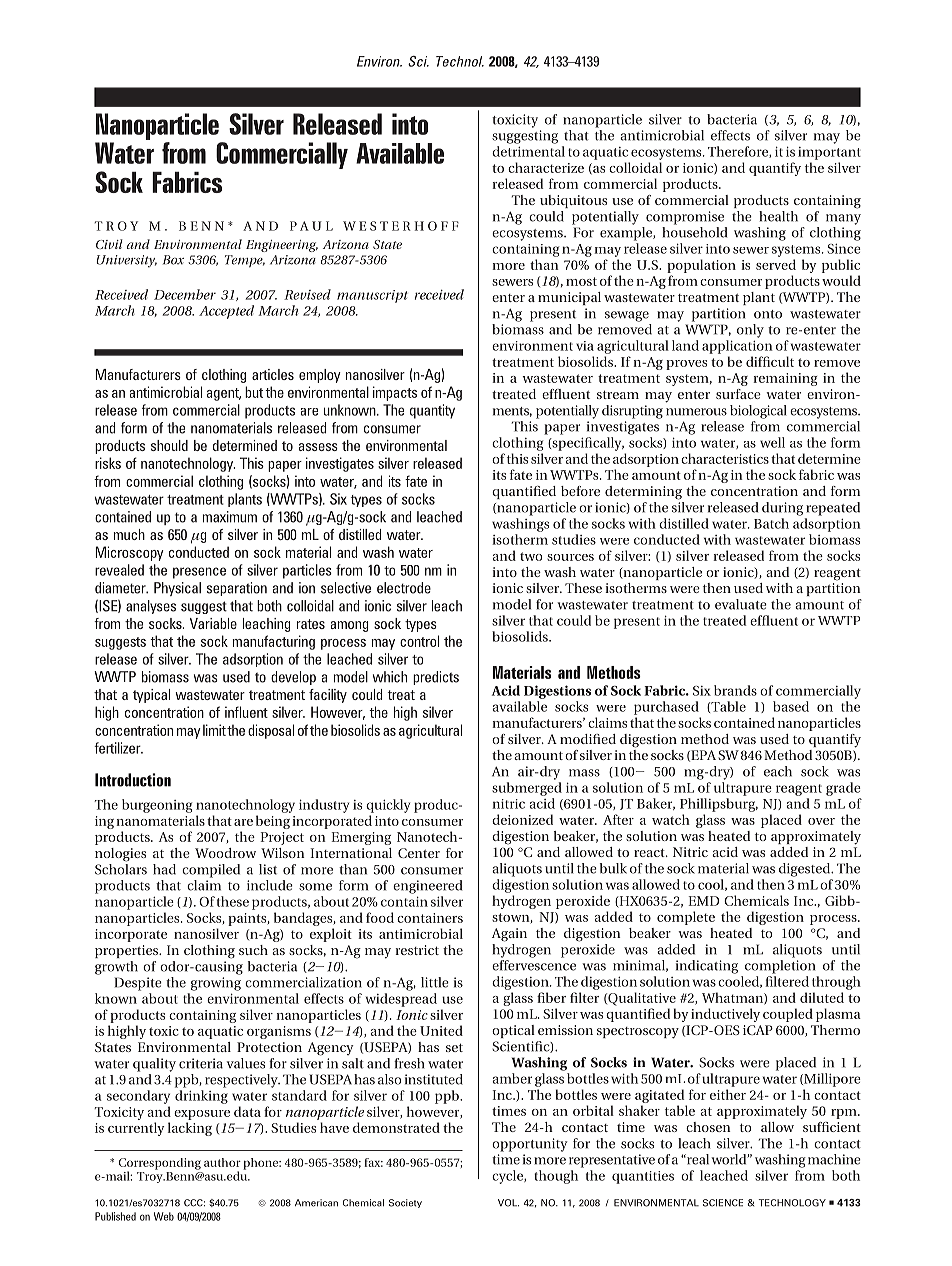 Image resolution: width=952 pixels, height=1266 pixels. I want to click on SCIENCE, so click(723, 1203).
